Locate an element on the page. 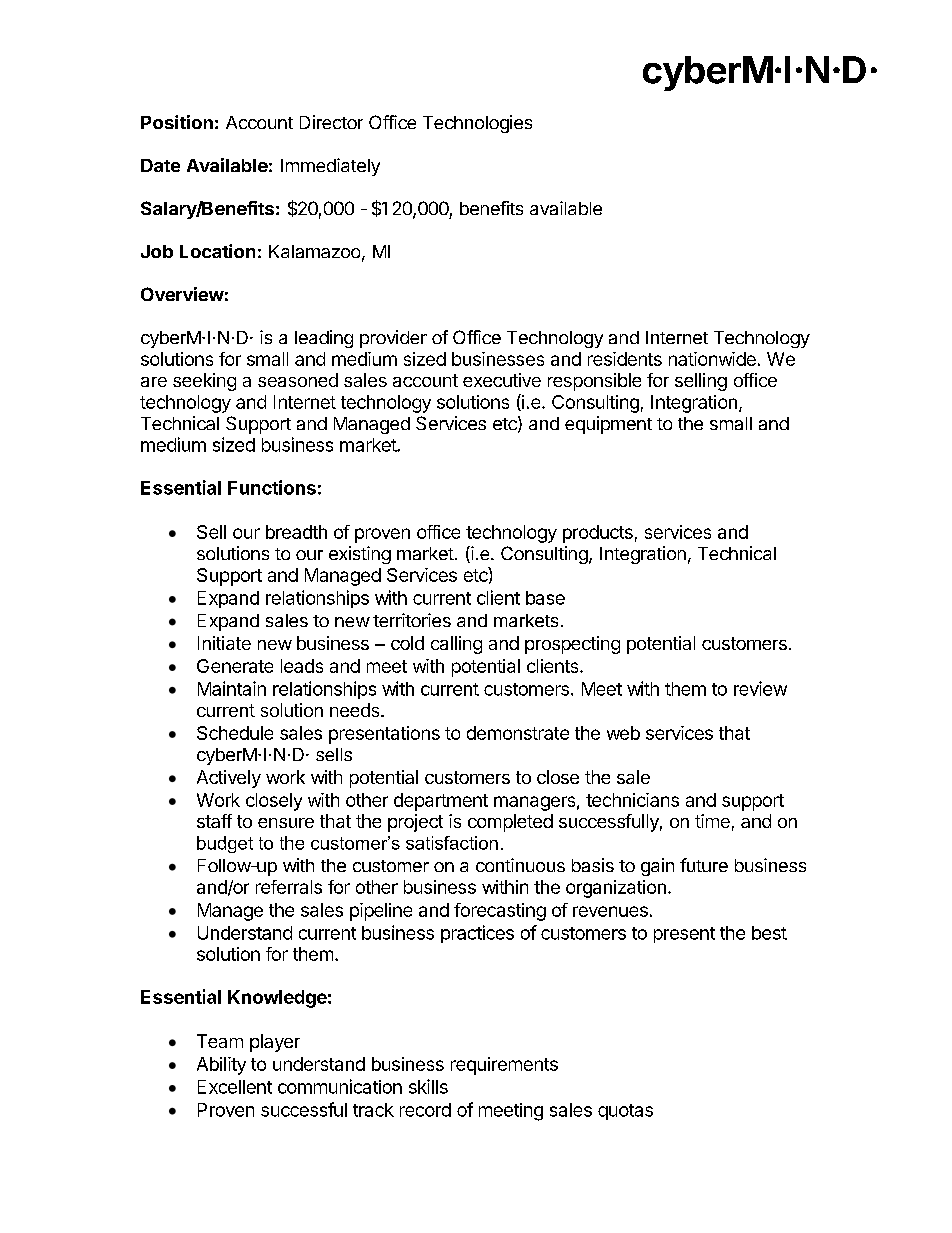 The width and height of the document is (952, 1233). skills is located at coordinates (428, 1086).
